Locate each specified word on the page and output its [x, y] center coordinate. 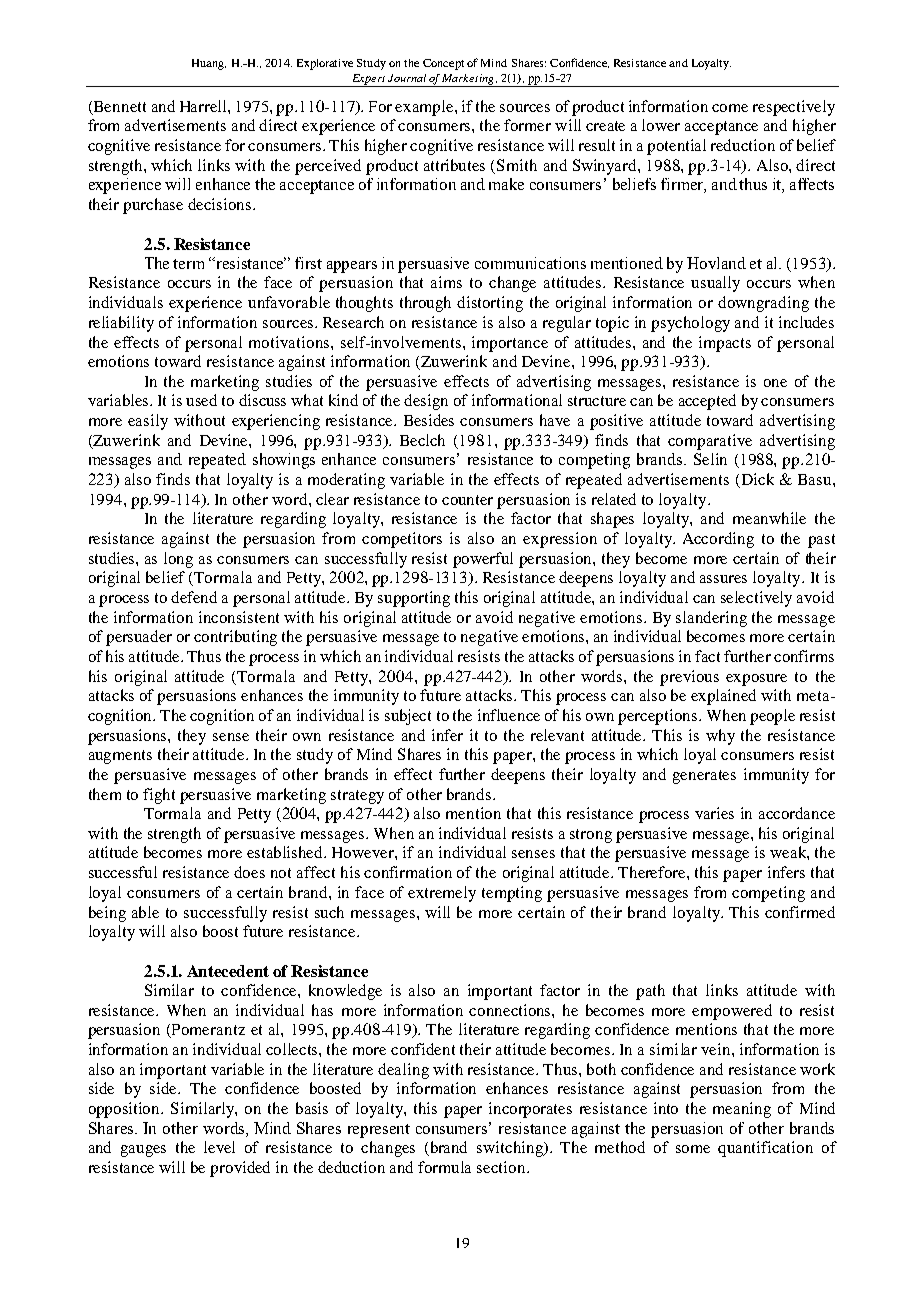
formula [444, 1167]
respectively [794, 108]
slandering [711, 619]
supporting [414, 599]
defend [194, 597]
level [219, 1147]
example [425, 108]
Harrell [204, 106]
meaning [742, 1110]
